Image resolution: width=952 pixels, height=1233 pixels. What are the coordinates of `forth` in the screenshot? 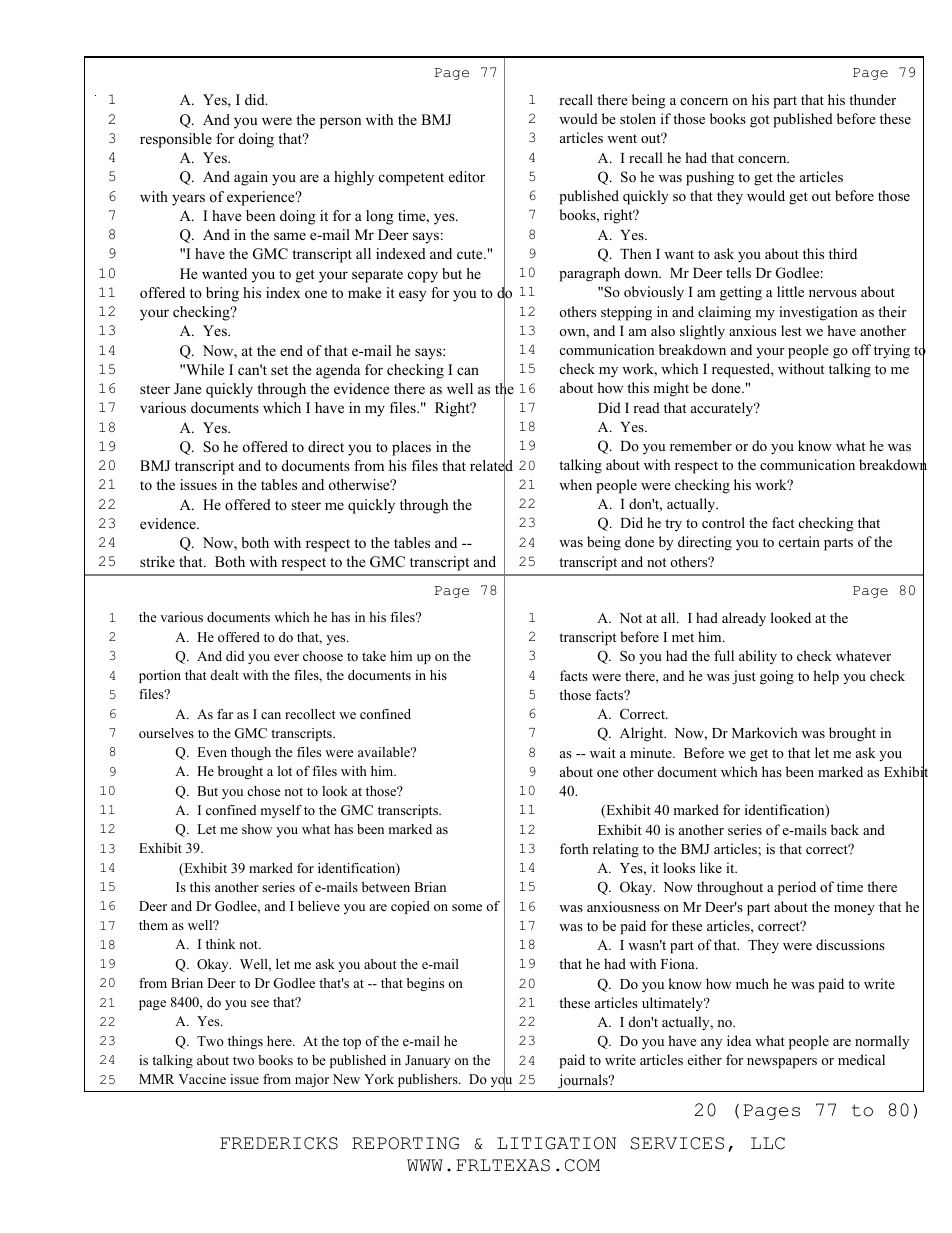 It's located at (574, 848).
